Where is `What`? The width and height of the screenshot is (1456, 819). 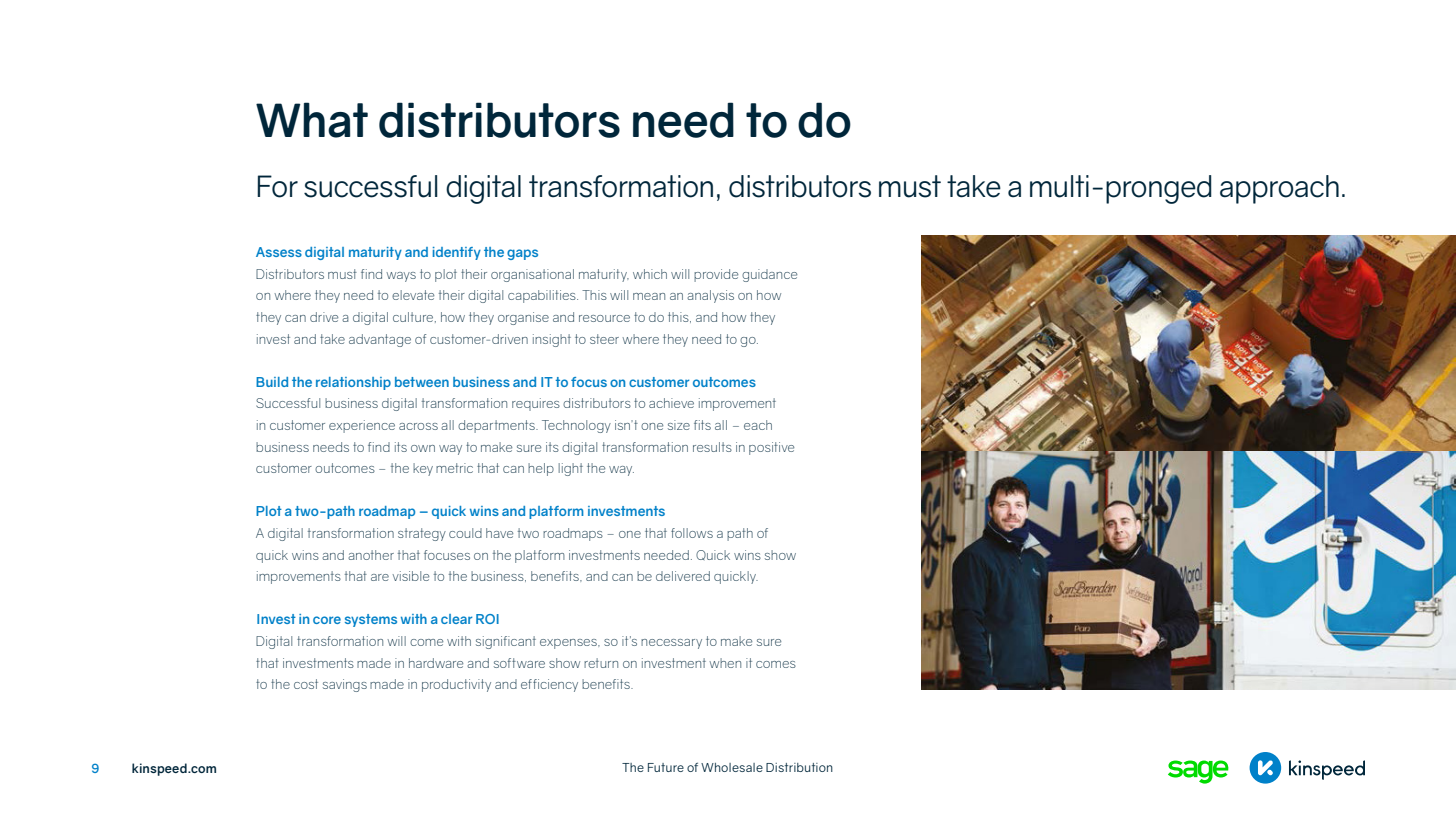
What is located at coordinates (312, 120).
